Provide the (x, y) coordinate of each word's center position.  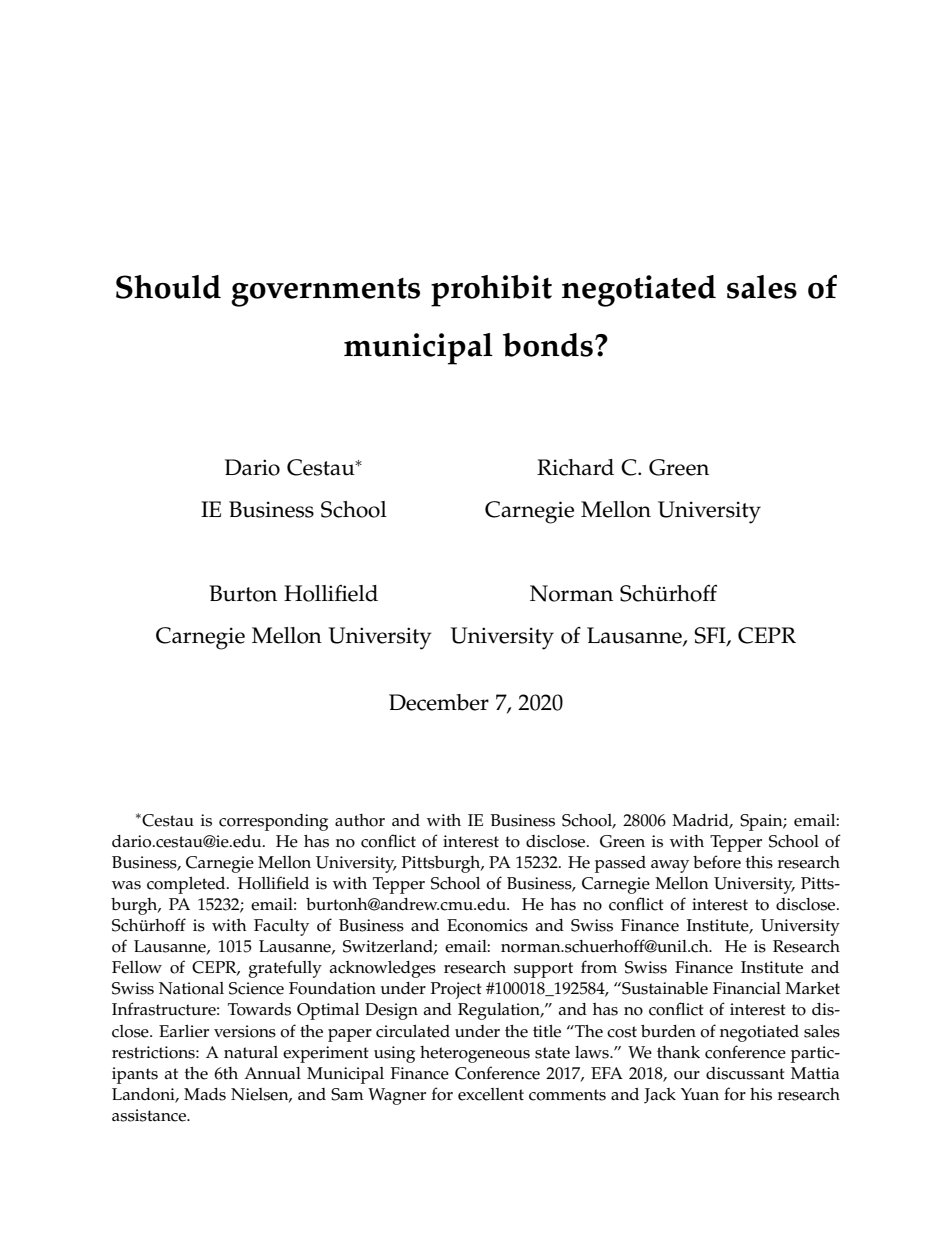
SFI (711, 636)
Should (168, 287)
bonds (548, 345)
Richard (575, 467)
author (360, 820)
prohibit (491, 291)
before (717, 862)
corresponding (273, 822)
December (439, 702)
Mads (205, 1094)
